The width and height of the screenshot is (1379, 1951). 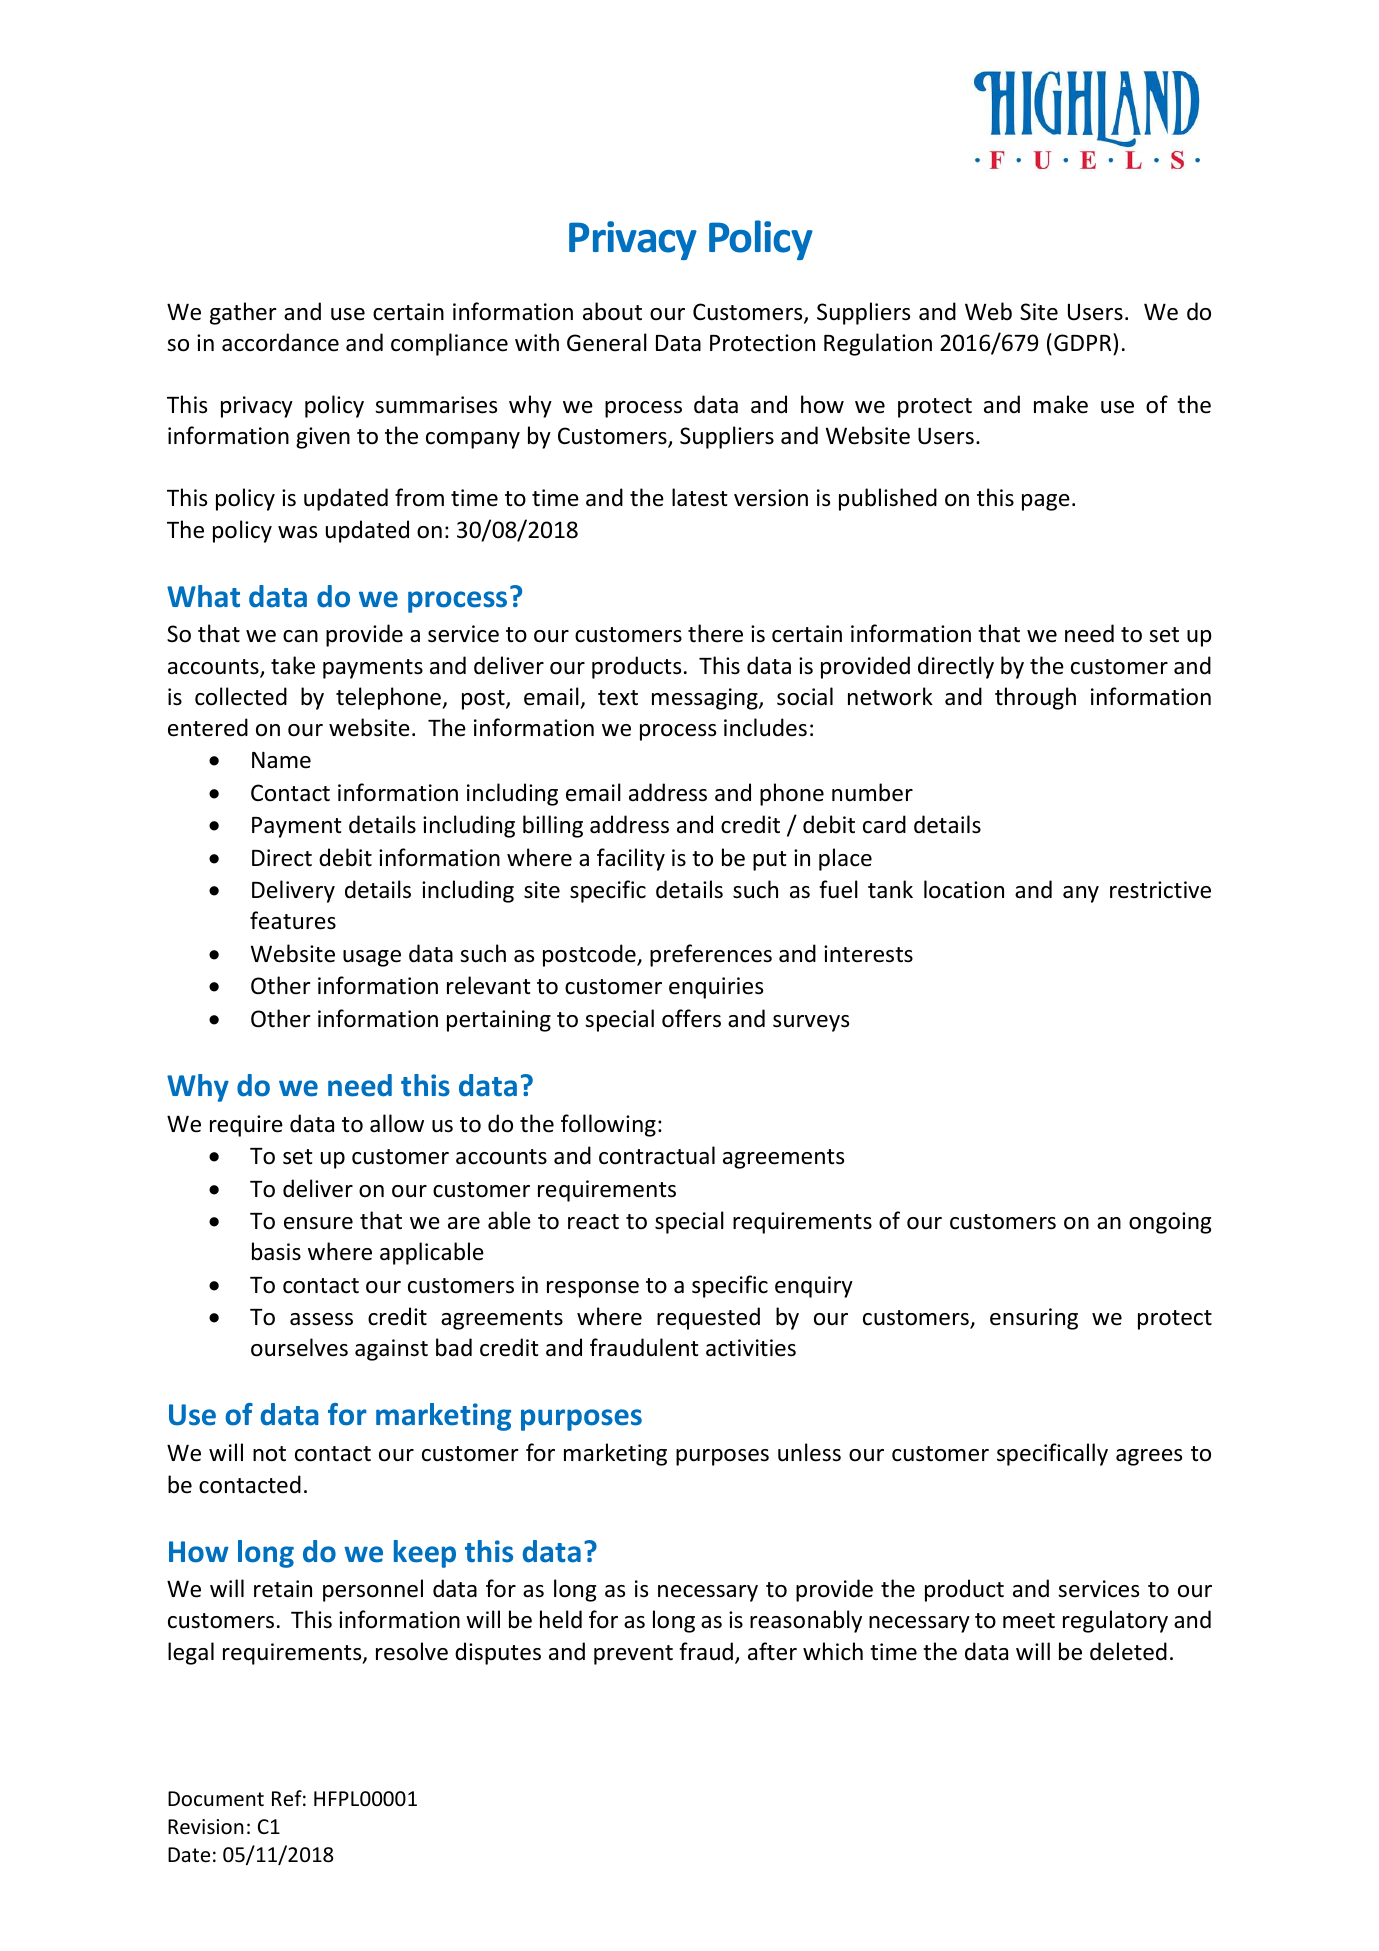 I want to click on allow, so click(x=397, y=1123).
